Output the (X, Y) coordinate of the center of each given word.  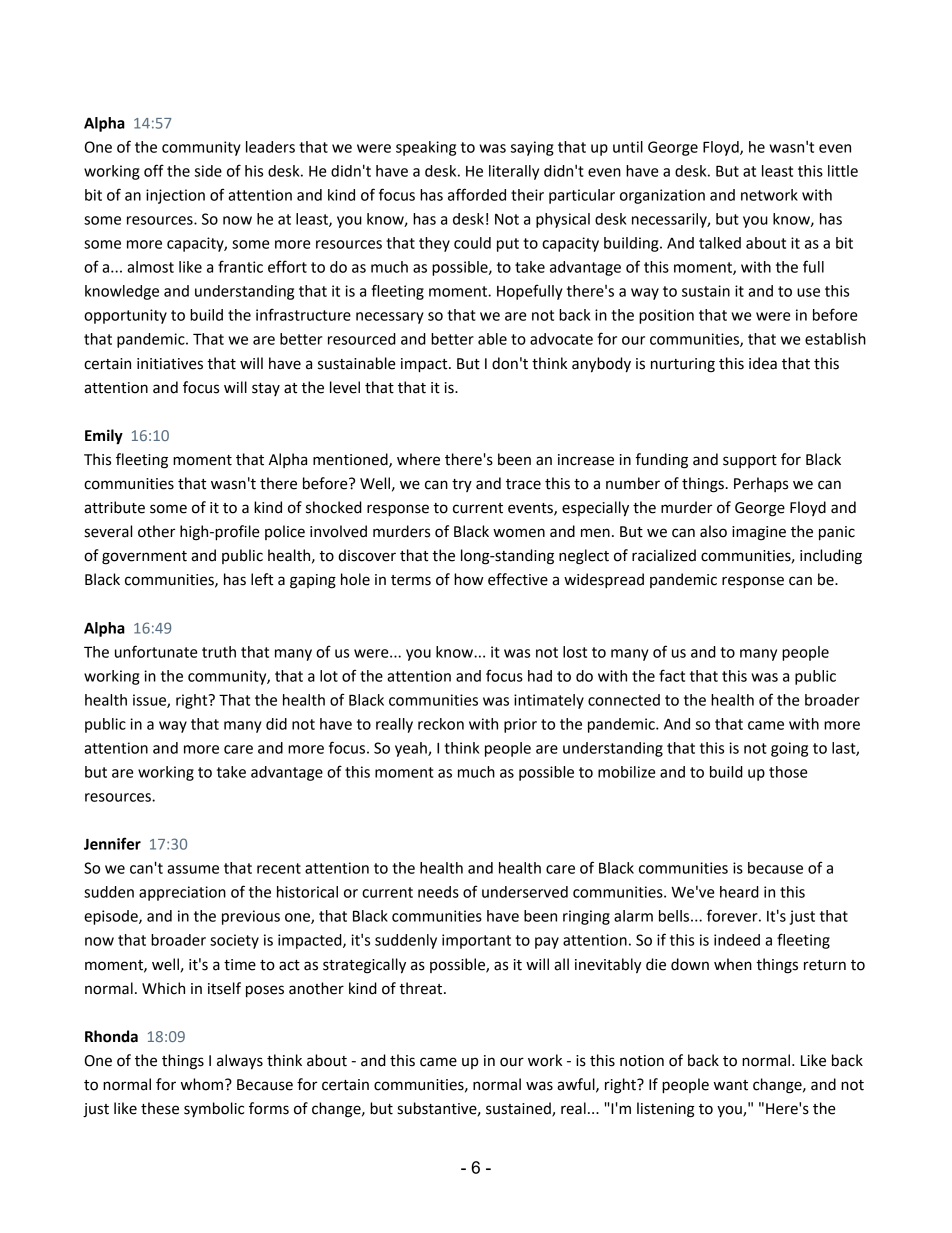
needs (438, 892)
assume (193, 869)
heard (739, 892)
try (462, 485)
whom (202, 1084)
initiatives (170, 364)
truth (219, 652)
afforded (477, 194)
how (469, 579)
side (208, 171)
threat (422, 988)
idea (763, 363)
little (843, 171)
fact (672, 675)
